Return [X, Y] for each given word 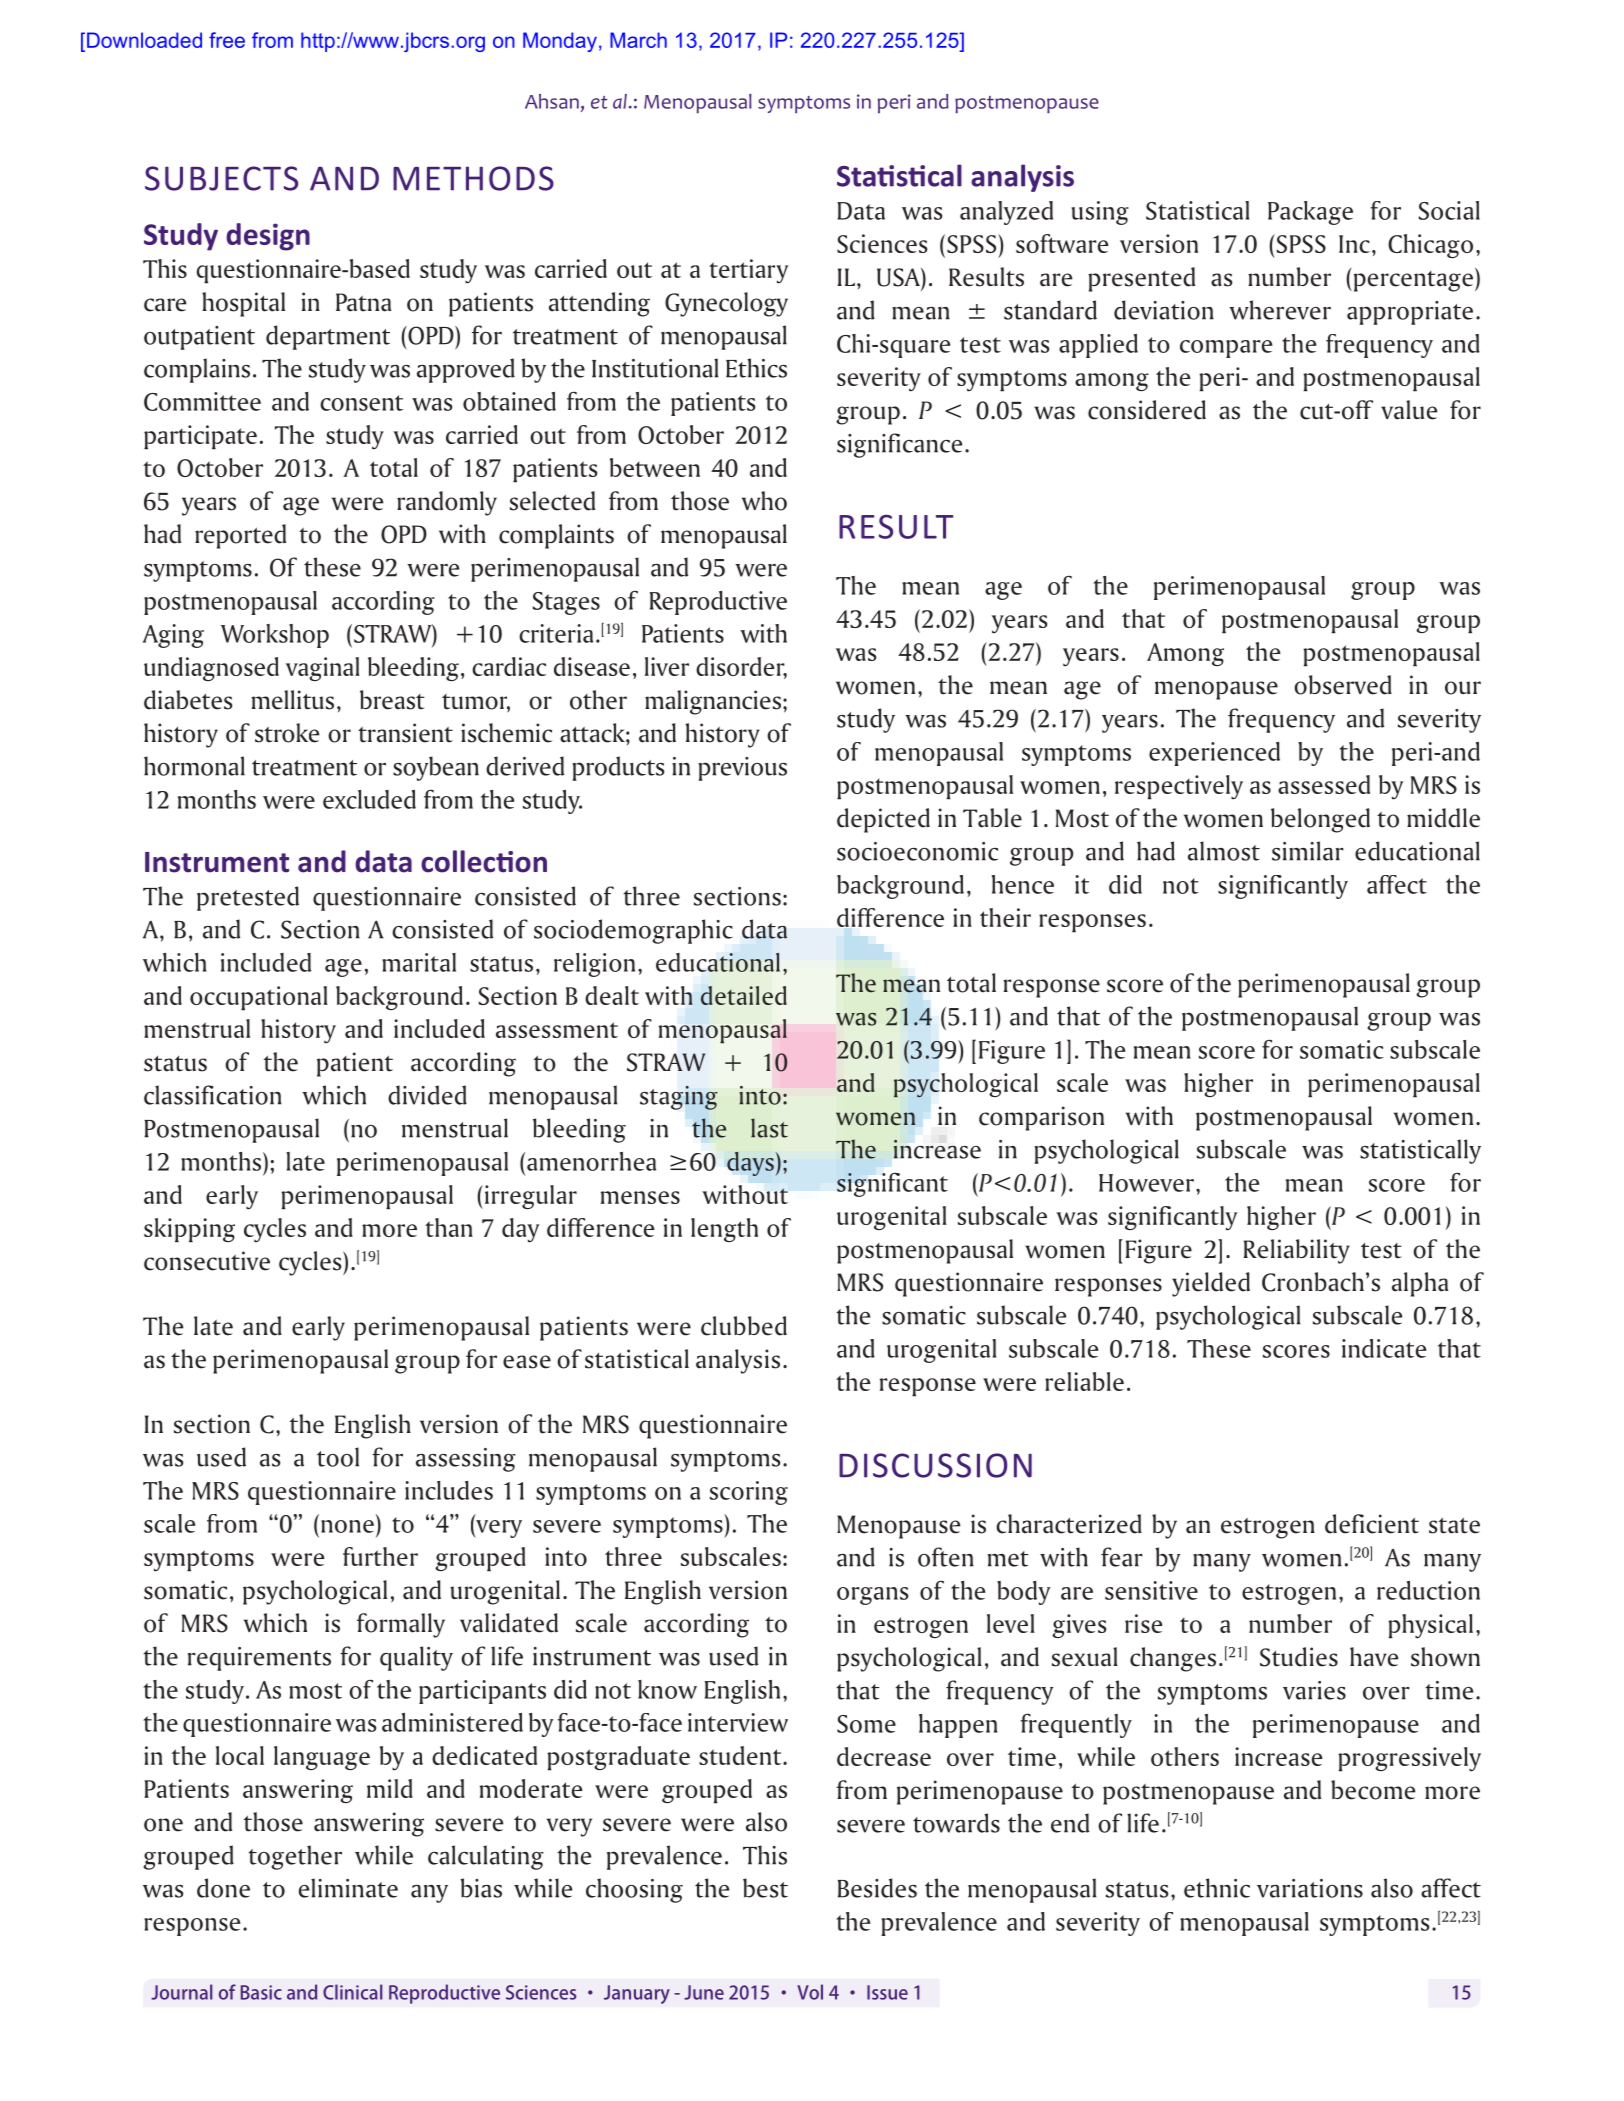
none [347, 1526]
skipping [189, 1230]
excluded [369, 799]
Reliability [1296, 1251]
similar [1308, 851]
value [1409, 410]
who [764, 501]
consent [361, 403]
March [638, 40]
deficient [1372, 1524]
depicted [883, 820]
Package [1310, 213]
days [750, 1164]
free [227, 40]
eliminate [348, 1888]
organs [872, 1596]
